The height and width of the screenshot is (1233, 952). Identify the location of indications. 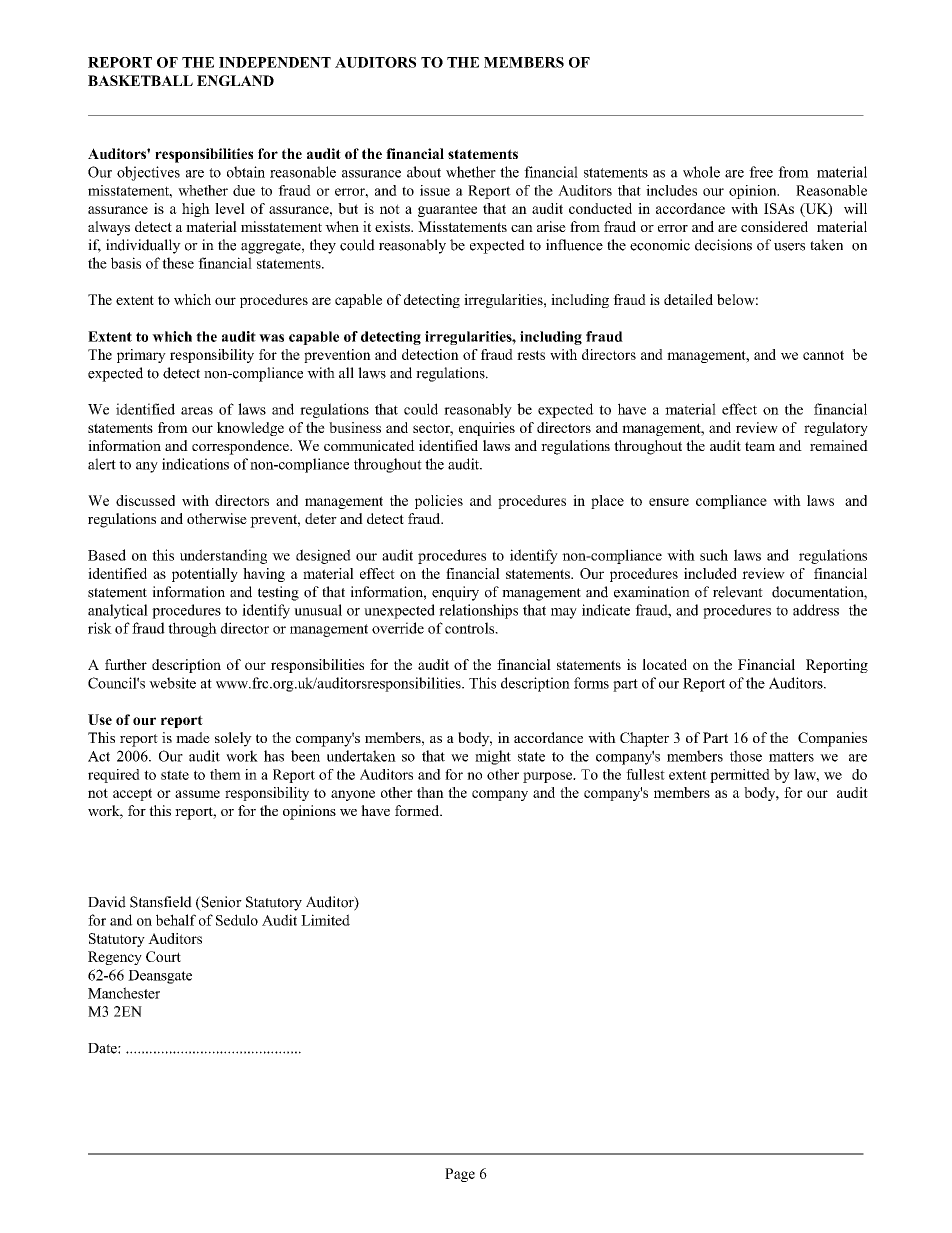
(195, 464).
